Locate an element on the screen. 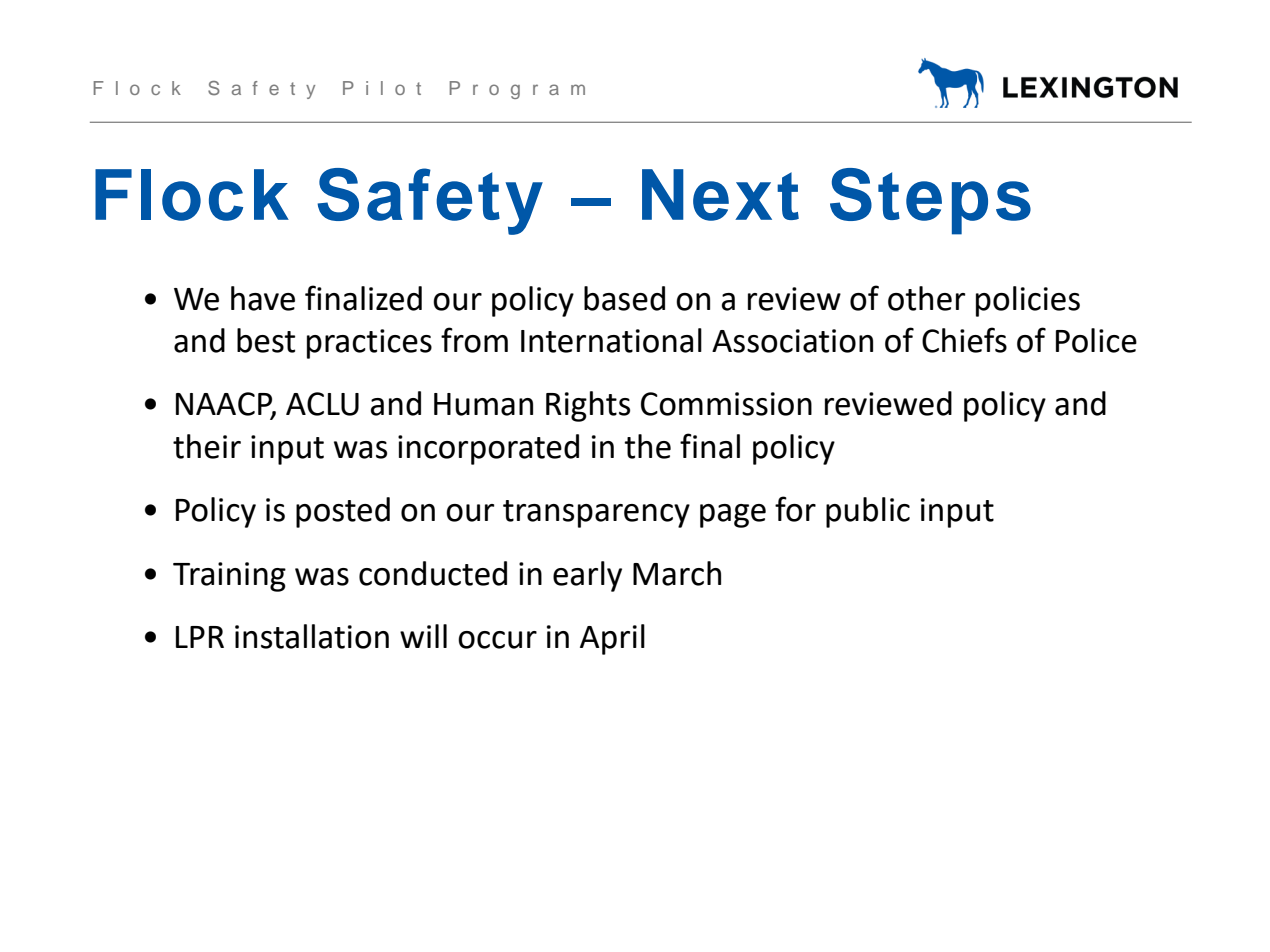 This screenshot has width=1270, height=952. best is located at coordinates (266, 340).
